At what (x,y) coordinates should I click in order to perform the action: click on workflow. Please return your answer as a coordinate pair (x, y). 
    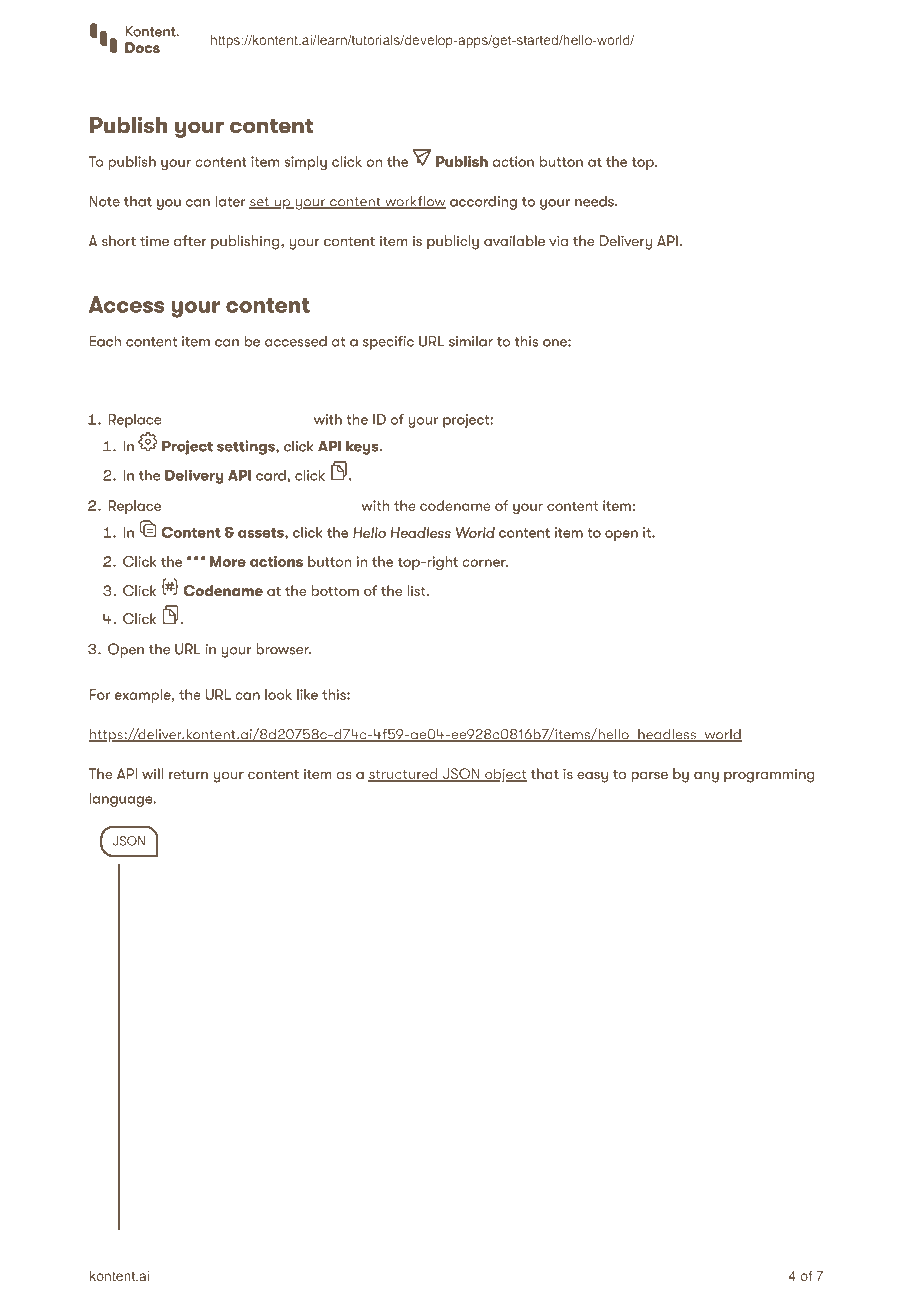
    Looking at the image, I should click on (414, 202).
